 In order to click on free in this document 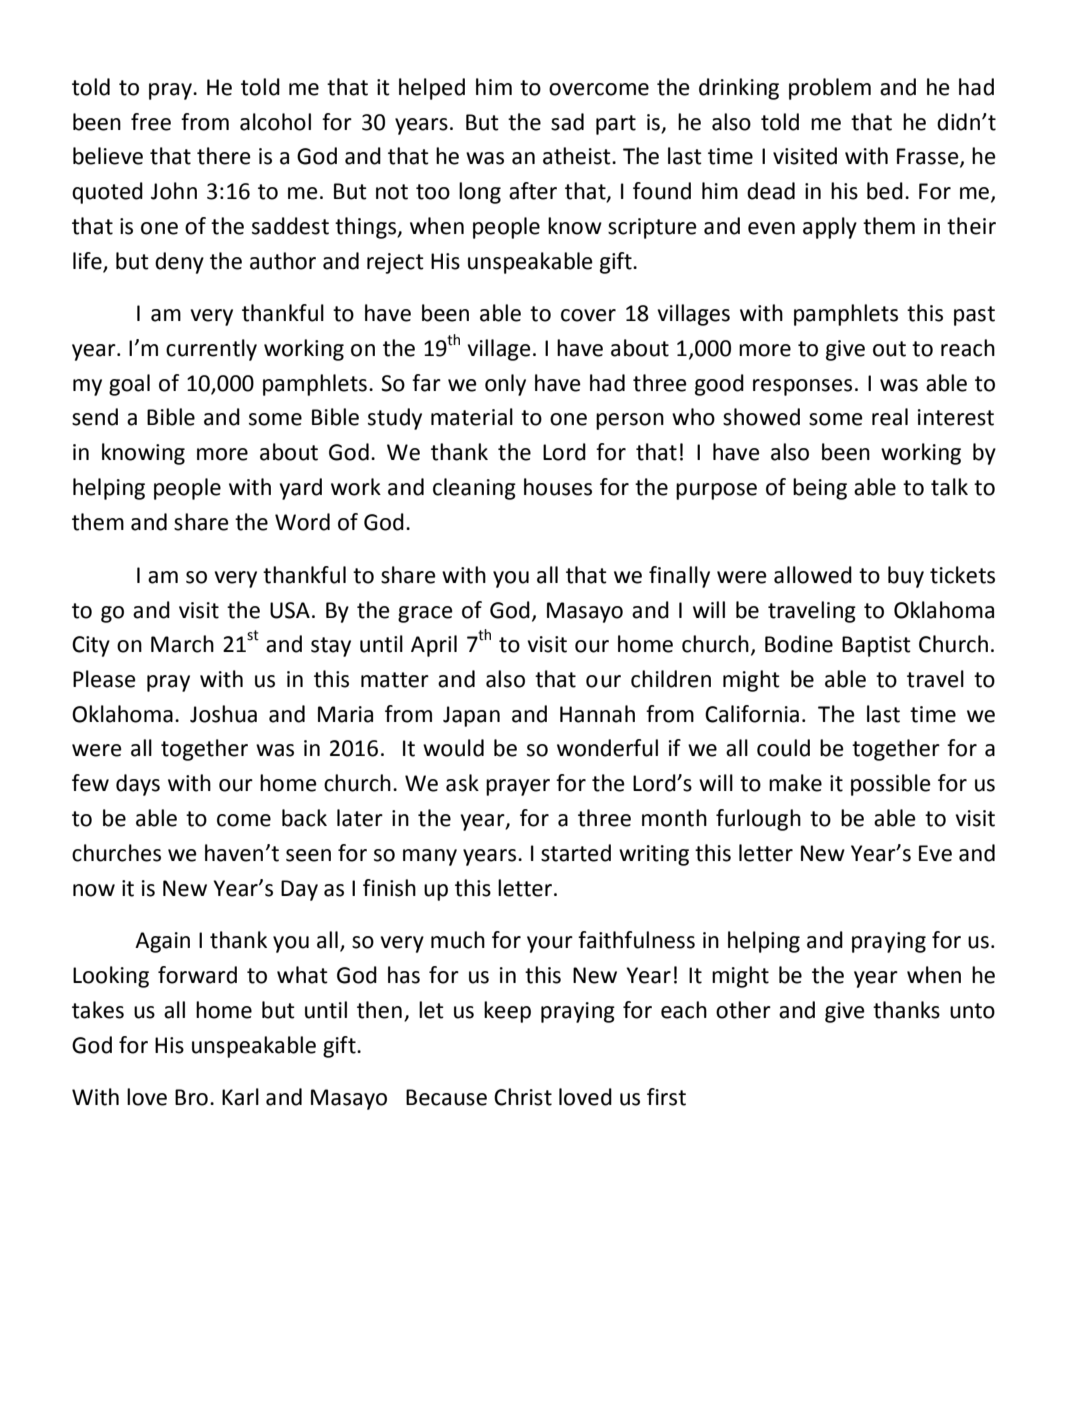, I will do `click(151, 122)`.
